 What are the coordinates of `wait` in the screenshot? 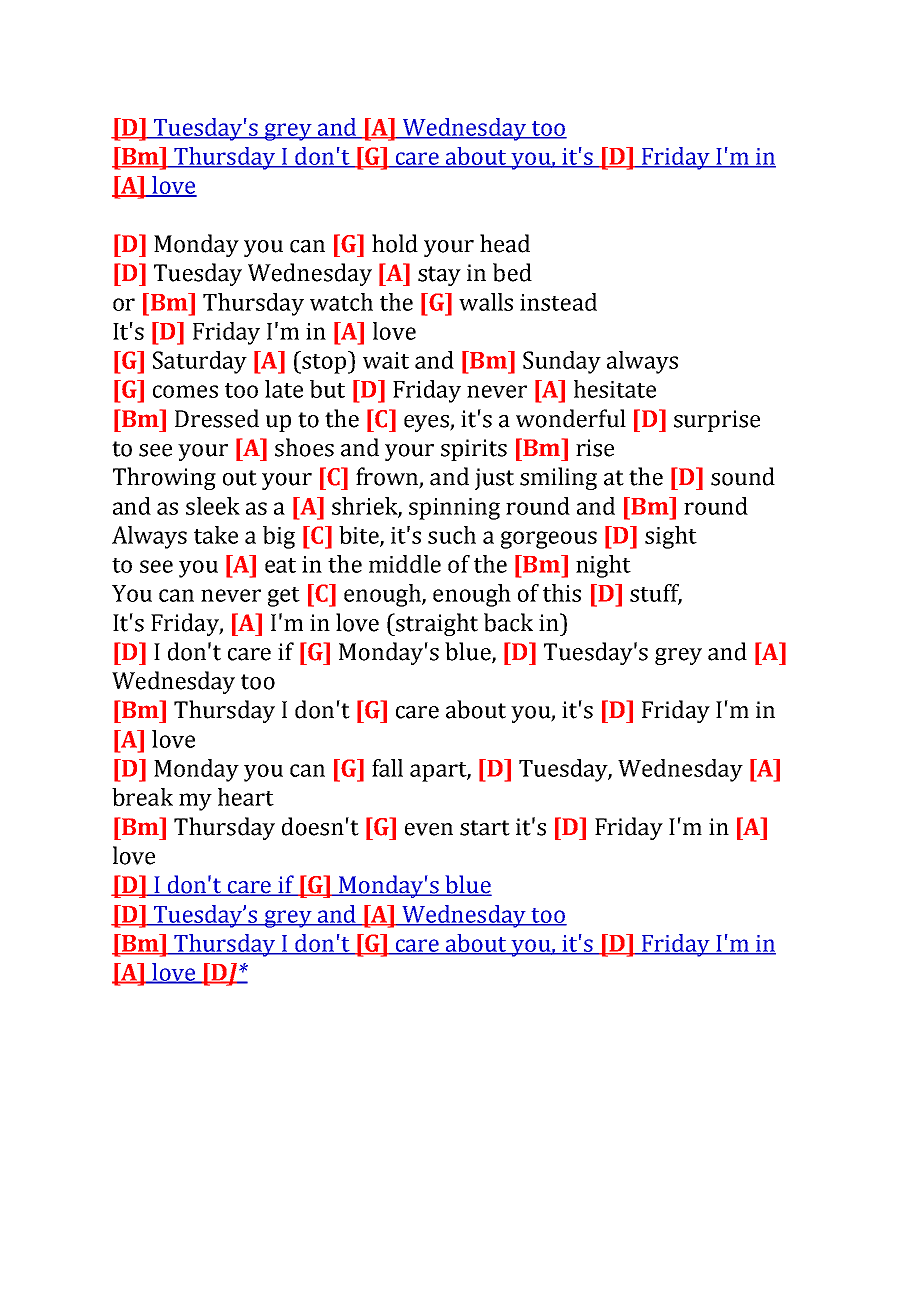 It's located at (386, 360).
